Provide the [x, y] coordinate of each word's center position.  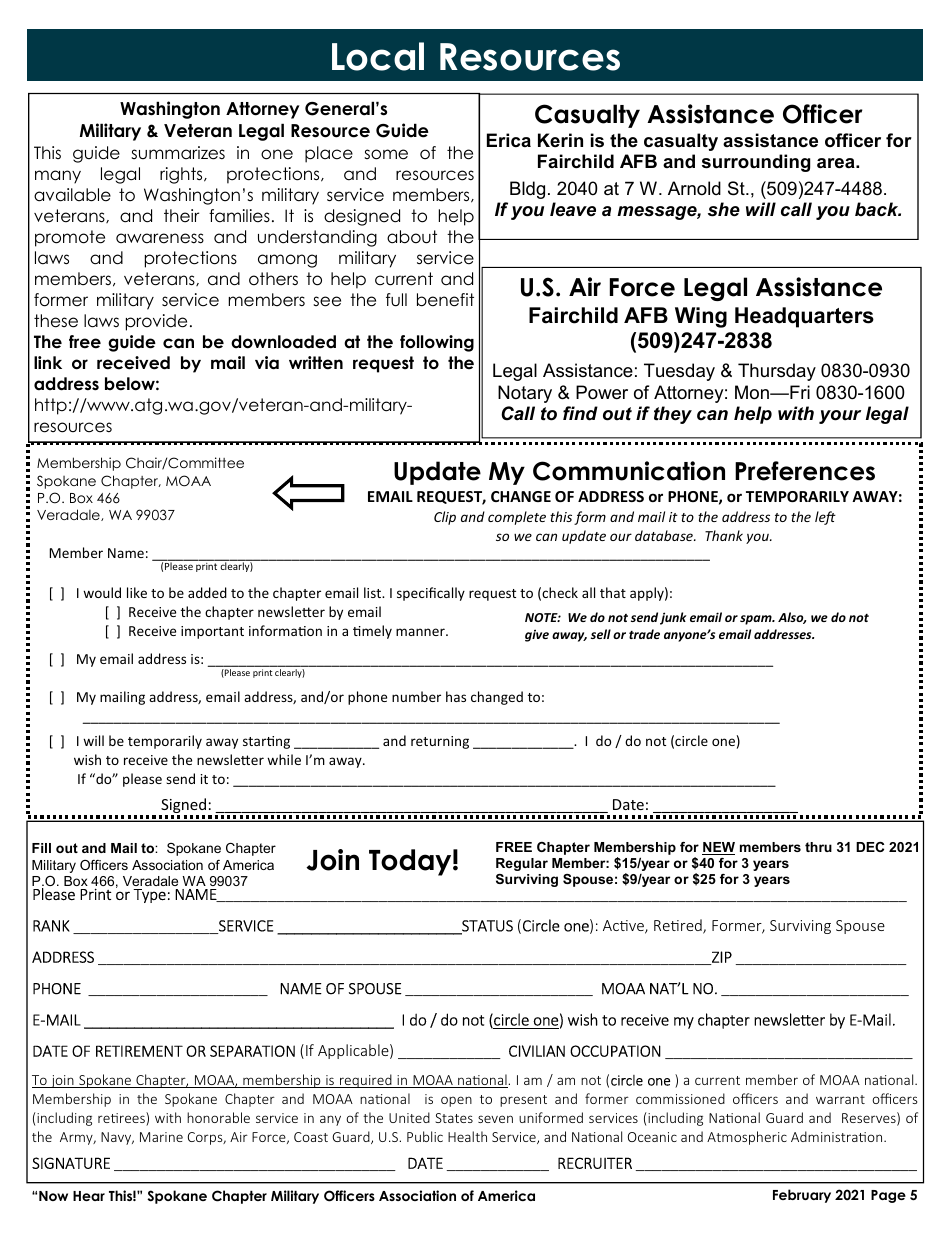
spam [757, 620]
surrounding [756, 163]
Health [467, 1136]
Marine [161, 1137]
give [537, 635]
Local [378, 56]
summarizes [178, 153]
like [137, 592]
